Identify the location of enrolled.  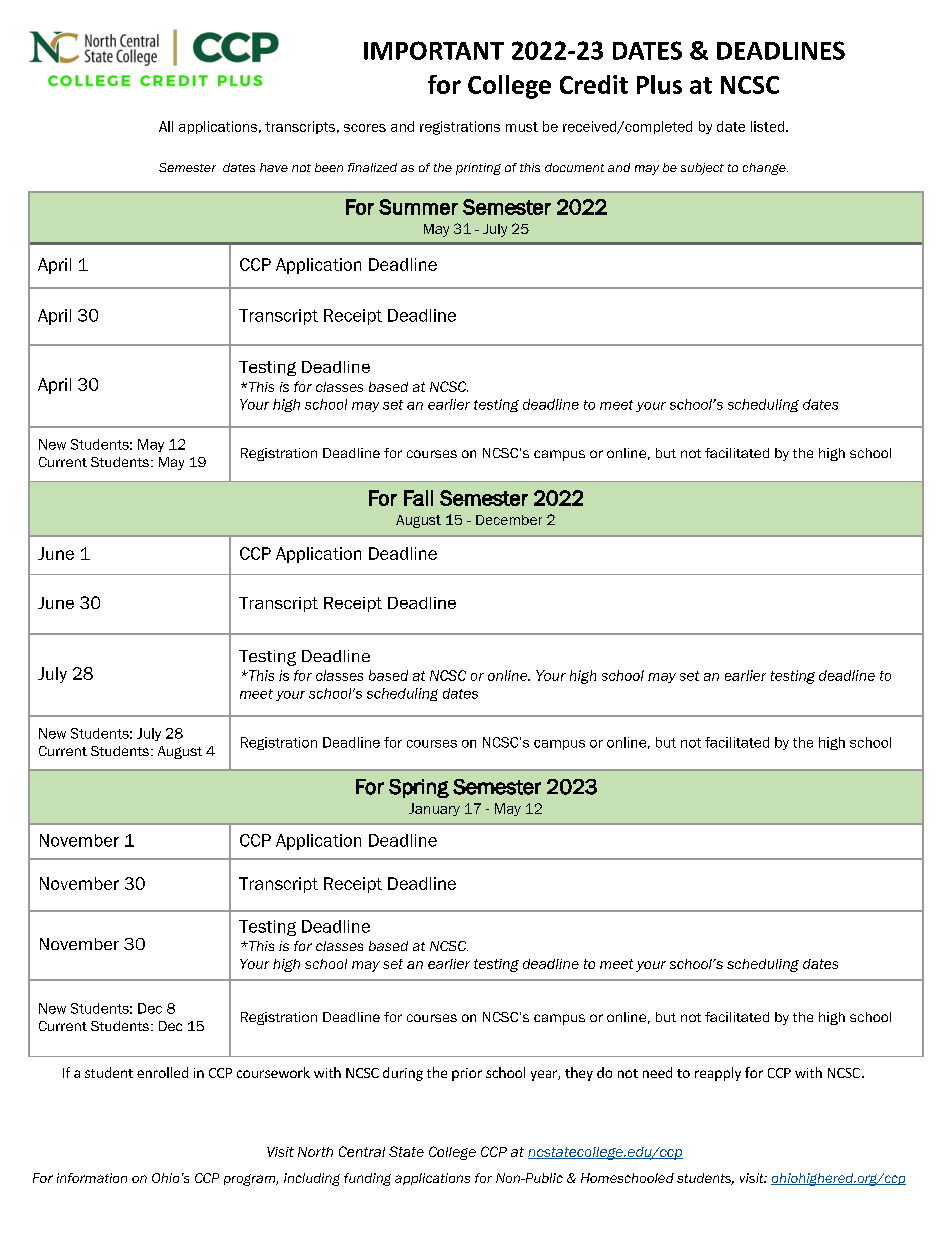
(162, 1072).
